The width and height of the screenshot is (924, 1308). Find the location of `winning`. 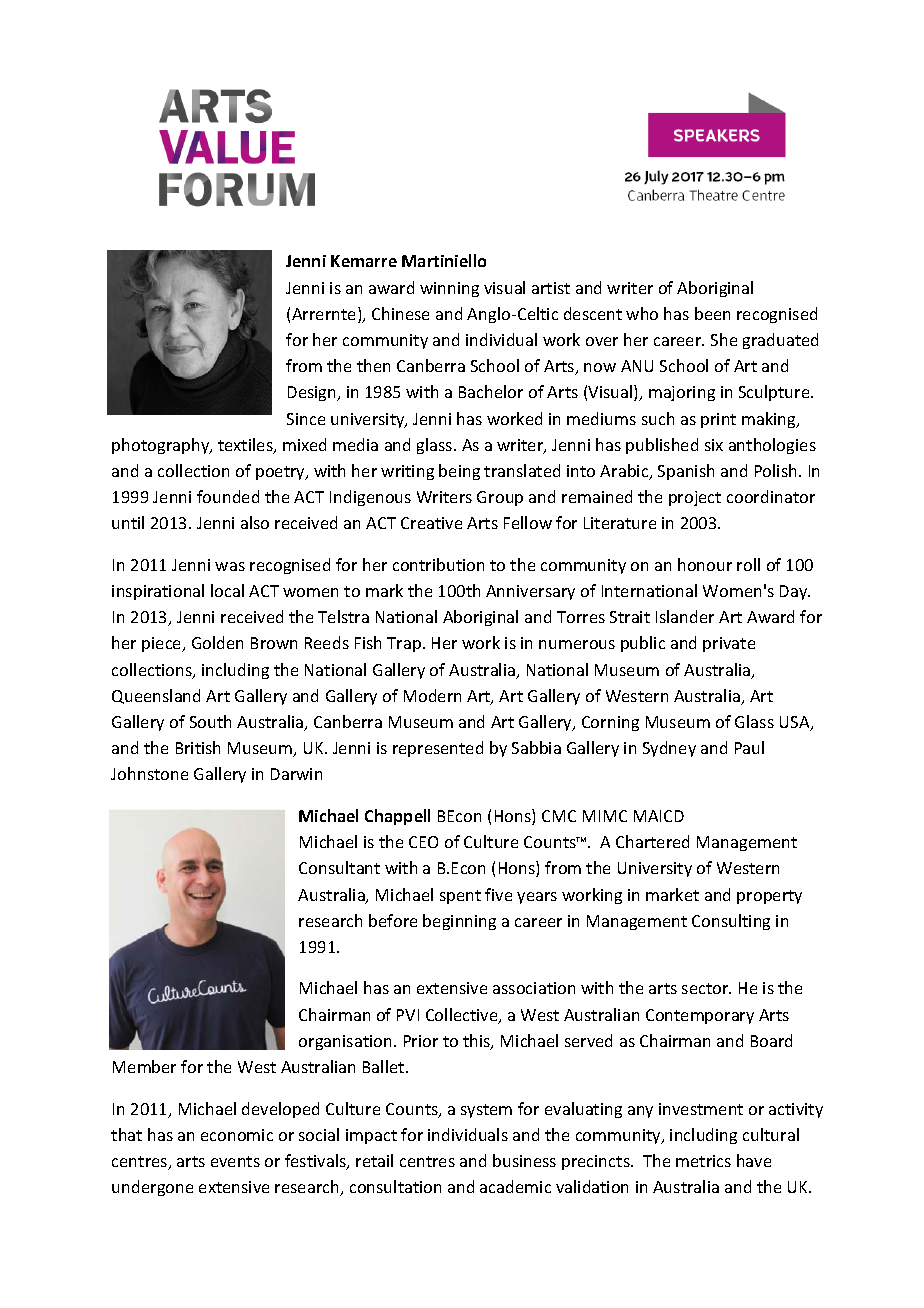

winning is located at coordinates (449, 289).
